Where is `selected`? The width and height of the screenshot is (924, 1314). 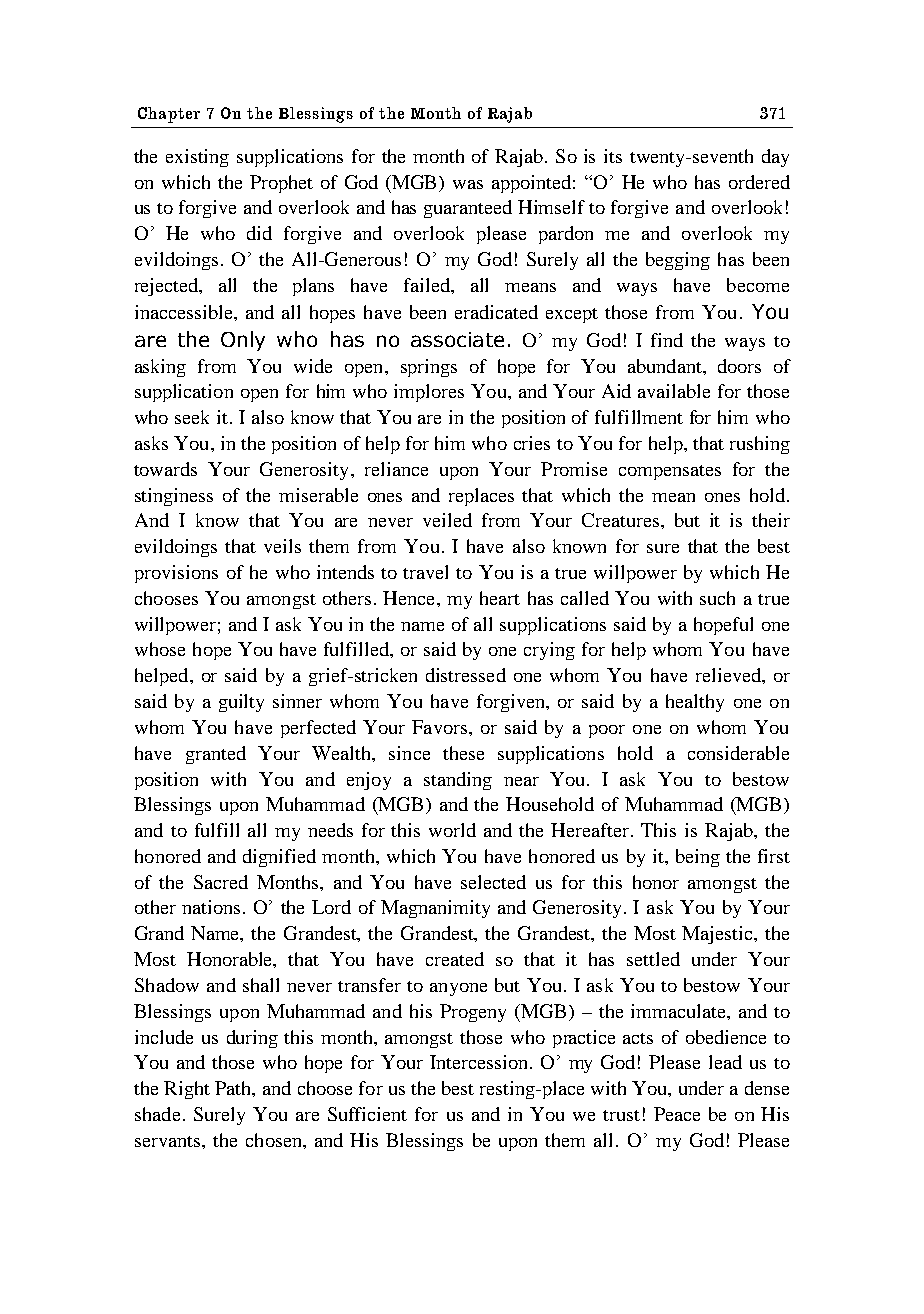
selected is located at coordinates (493, 882).
